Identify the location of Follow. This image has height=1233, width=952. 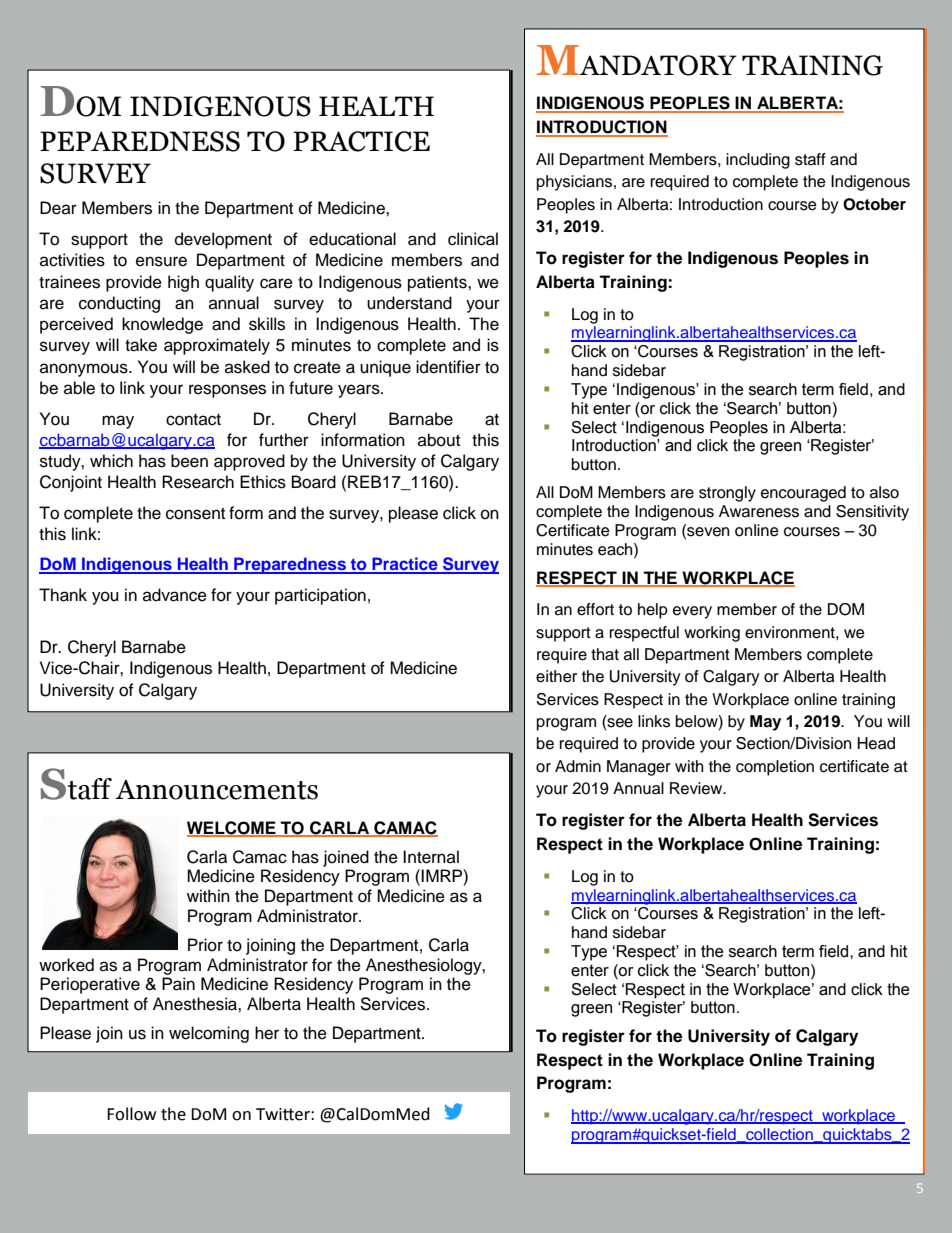
(131, 1114).
